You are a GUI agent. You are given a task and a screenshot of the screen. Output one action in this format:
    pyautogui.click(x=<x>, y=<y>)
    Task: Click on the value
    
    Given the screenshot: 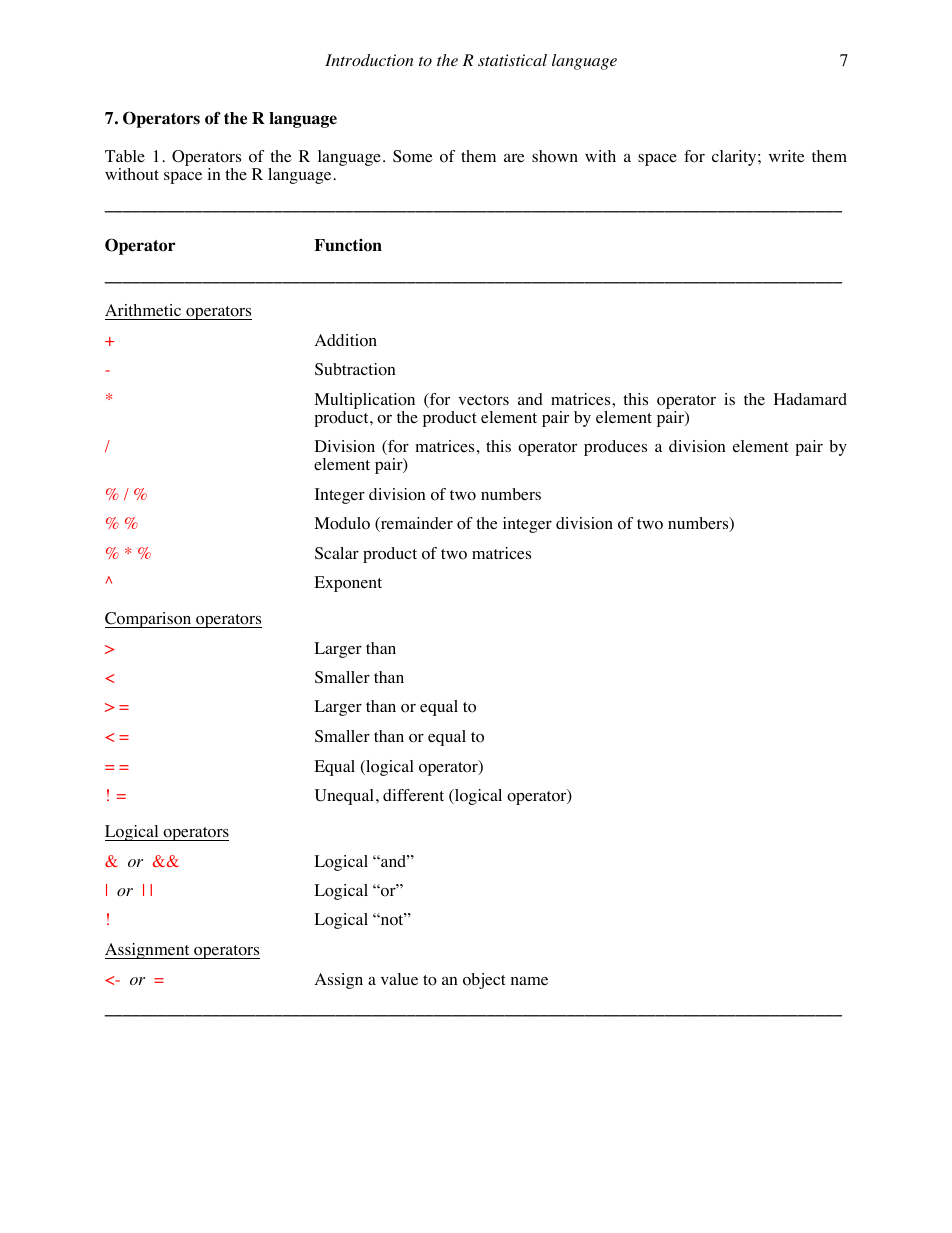 What is the action you would take?
    pyautogui.click(x=399, y=979)
